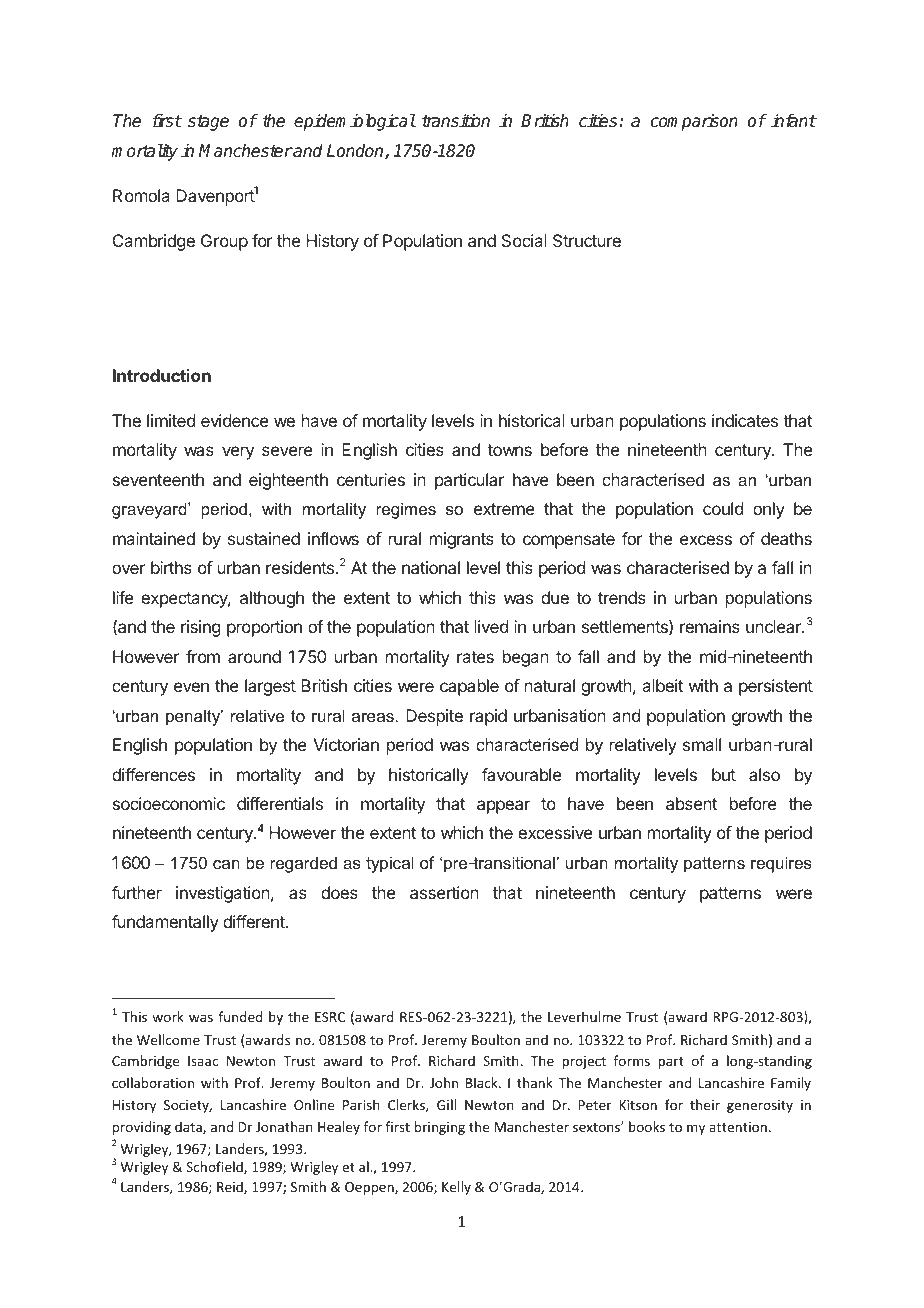 This screenshot has height=1308, width=924. What do you see at coordinates (475, 657) in the screenshot?
I see `rates` at bounding box center [475, 657].
